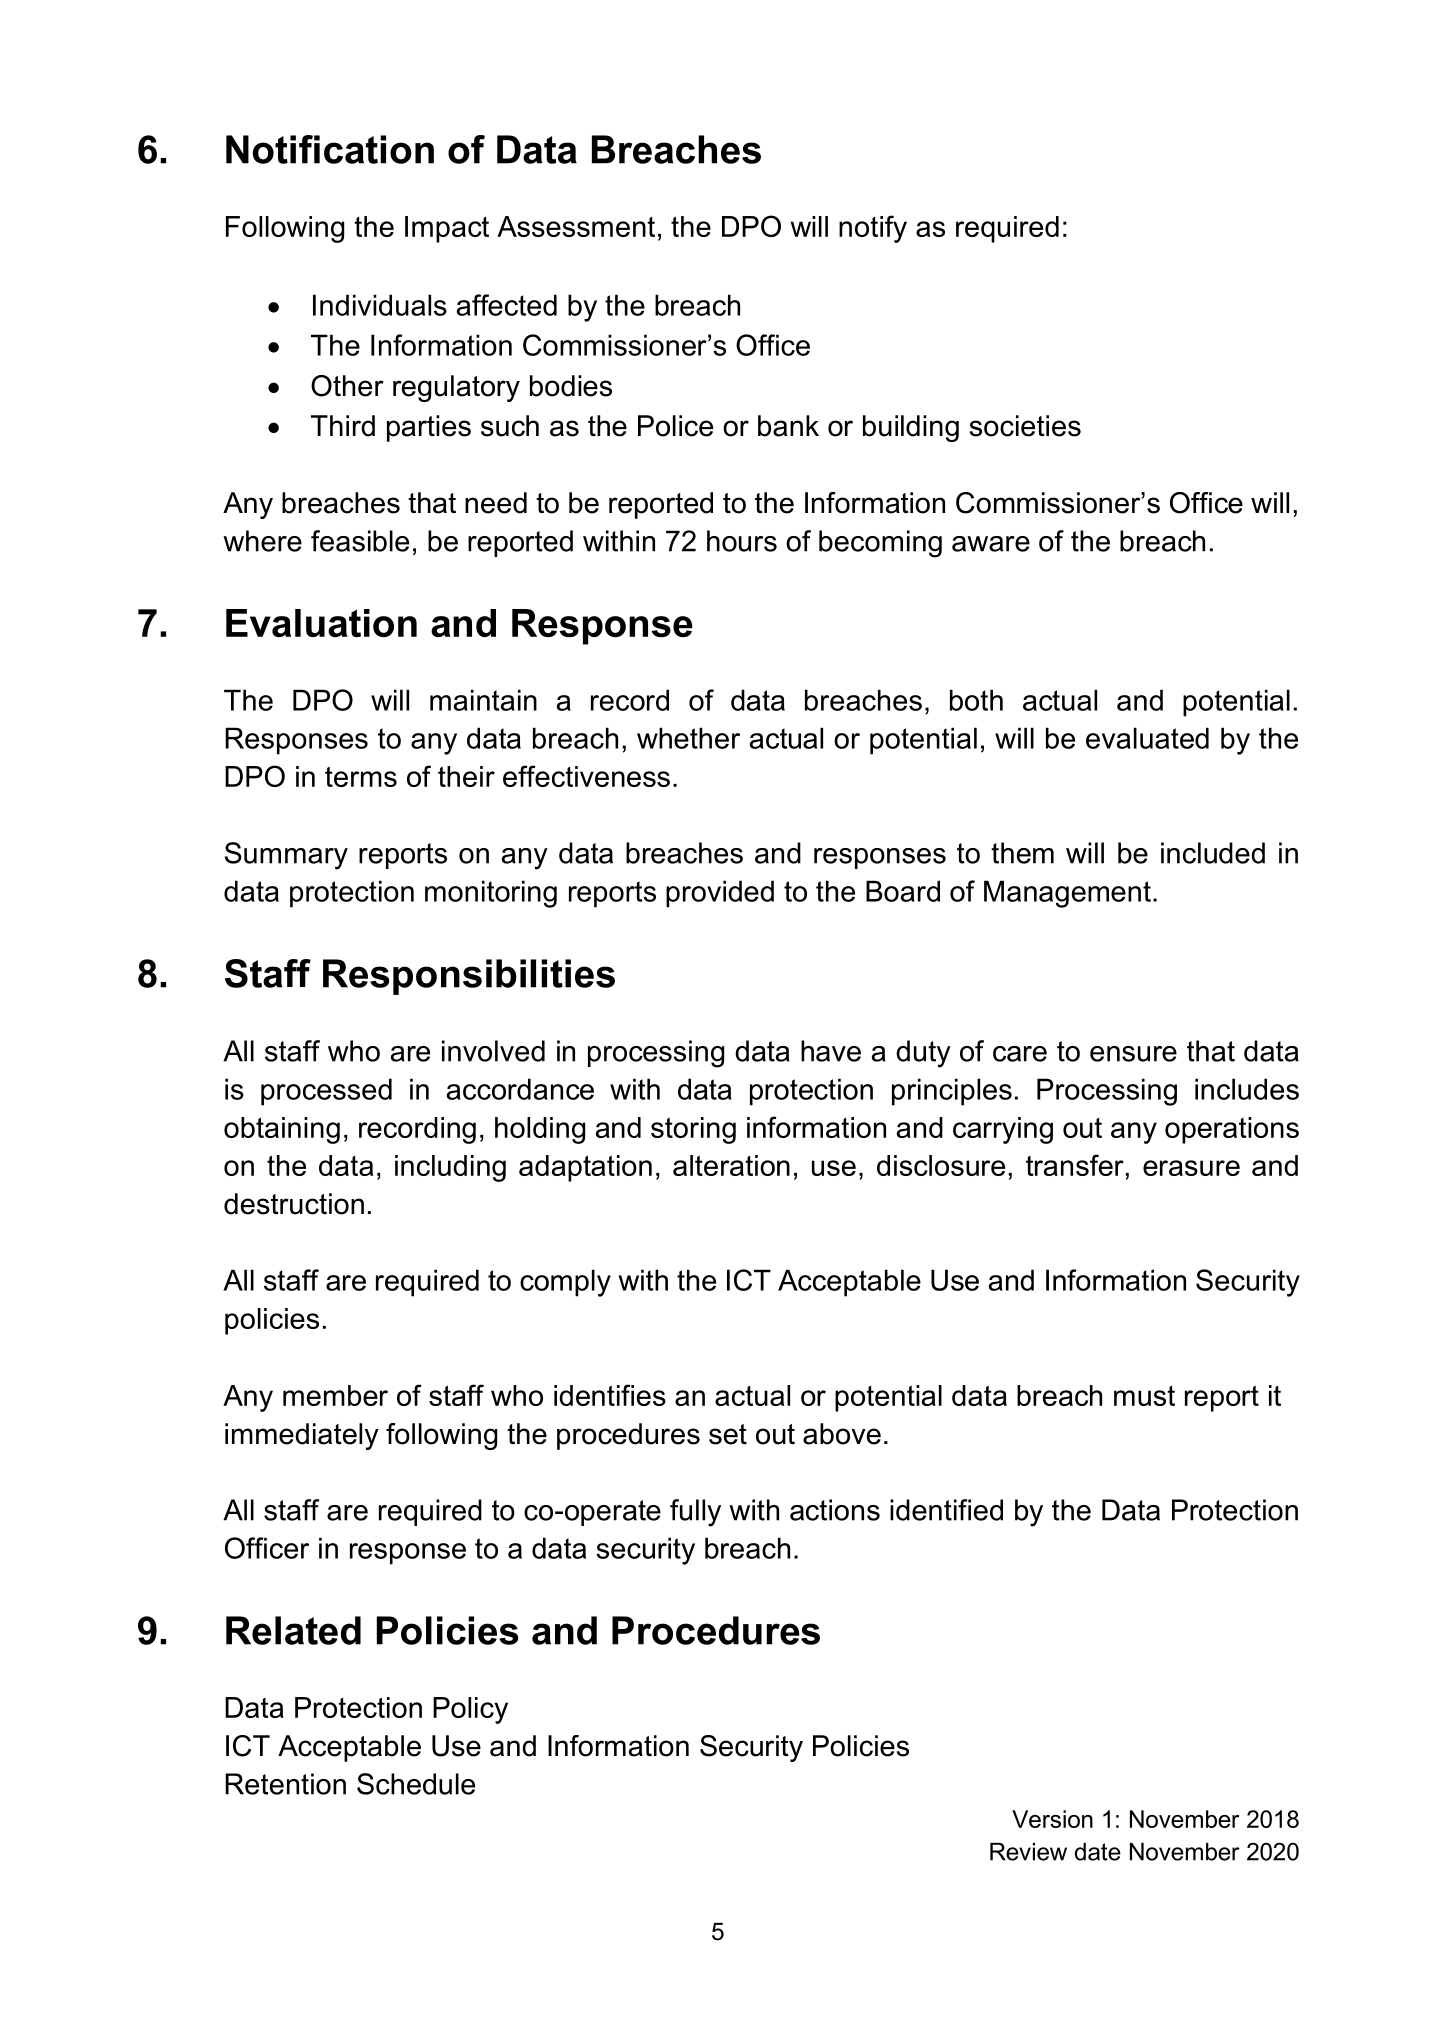 This image has width=1436, height=2031. Describe the element at coordinates (1028, 1852) in the image. I see `Review` at that location.
